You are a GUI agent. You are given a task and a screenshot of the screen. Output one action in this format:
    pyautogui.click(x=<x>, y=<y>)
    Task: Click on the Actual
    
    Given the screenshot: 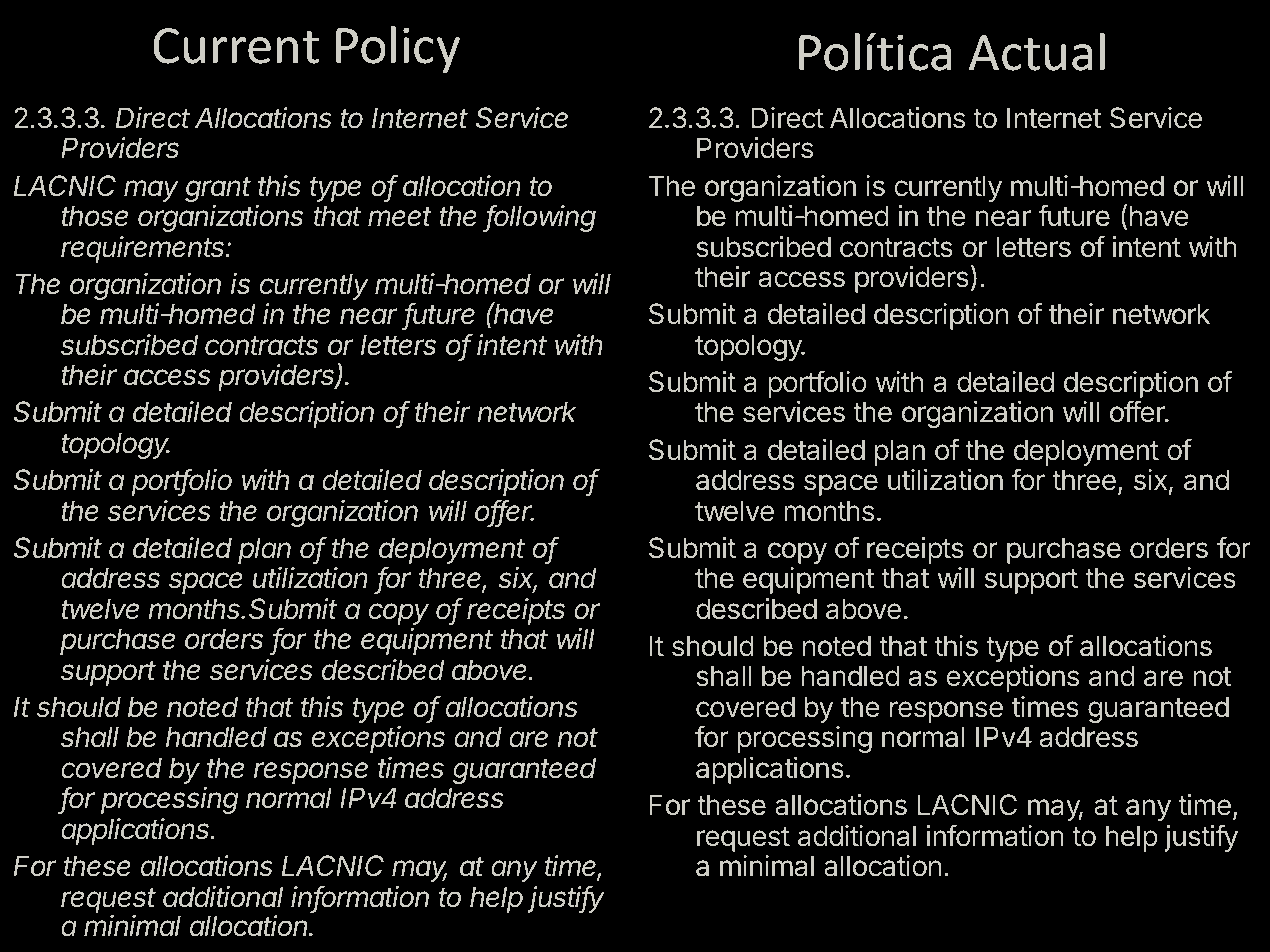 What is the action you would take?
    pyautogui.click(x=1037, y=52)
